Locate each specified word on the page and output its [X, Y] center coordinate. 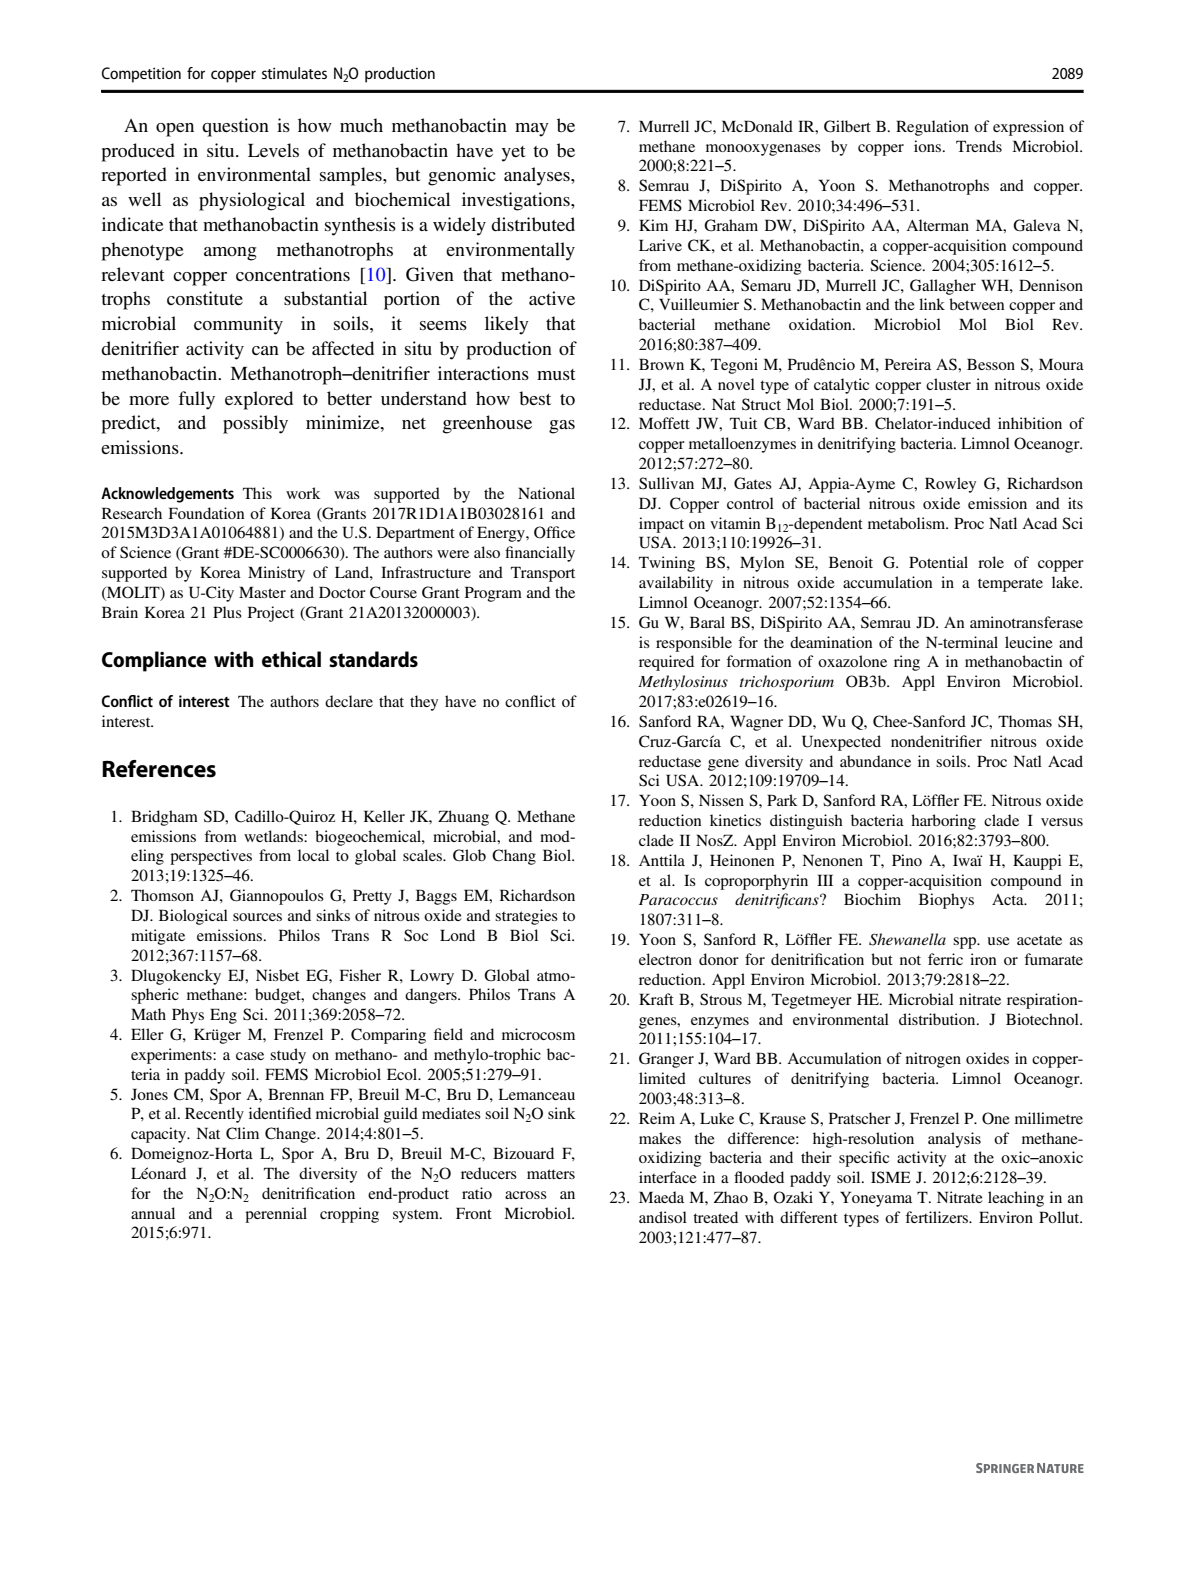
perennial [276, 1215]
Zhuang [463, 818]
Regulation [932, 128]
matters [551, 1174]
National [546, 493]
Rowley [950, 485]
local [313, 855]
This [257, 493]
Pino [907, 860]
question [235, 127]
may [532, 130]
